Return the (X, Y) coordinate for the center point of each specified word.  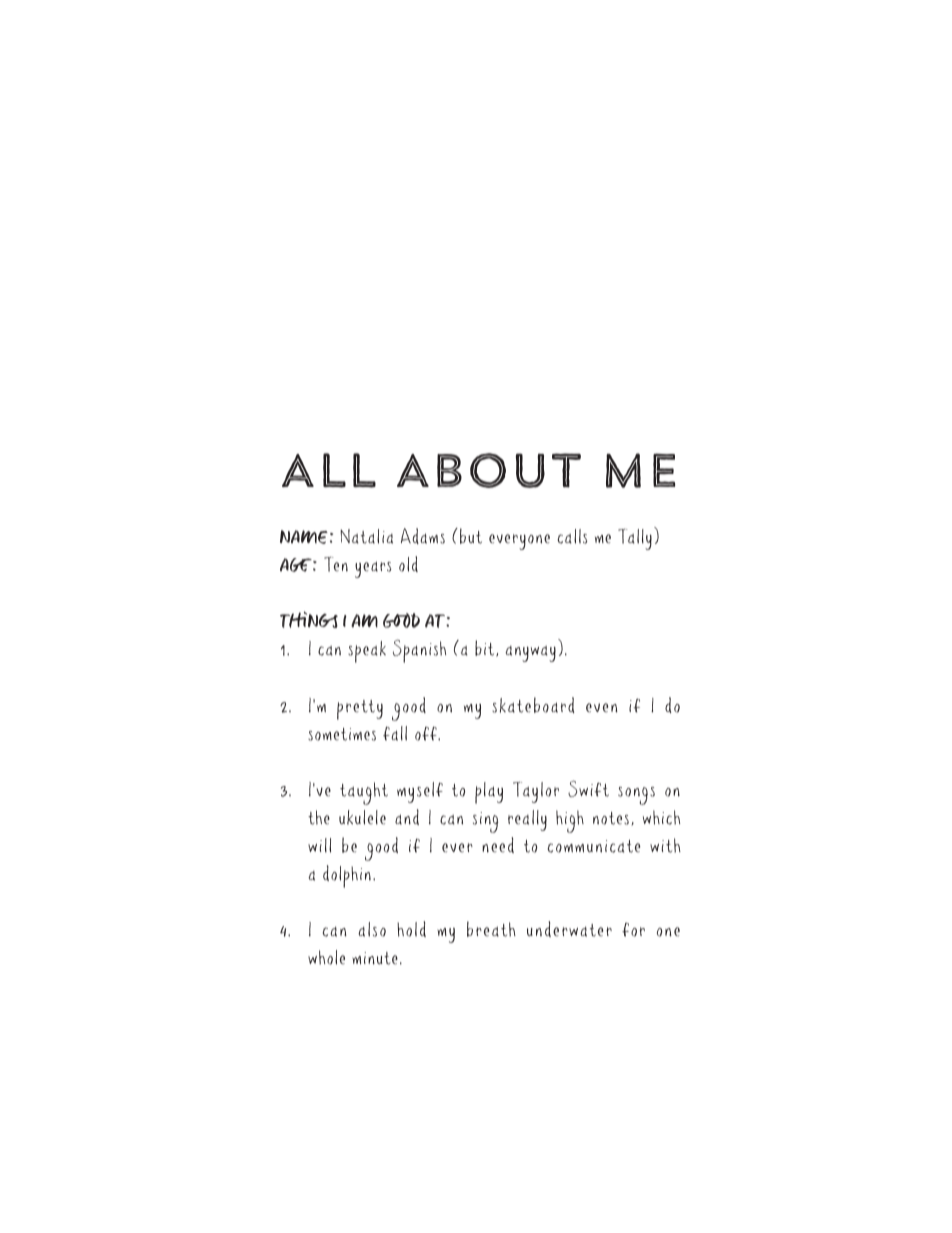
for (633, 930)
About (489, 470)
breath (491, 929)
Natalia (366, 536)
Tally (635, 539)
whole (326, 957)
